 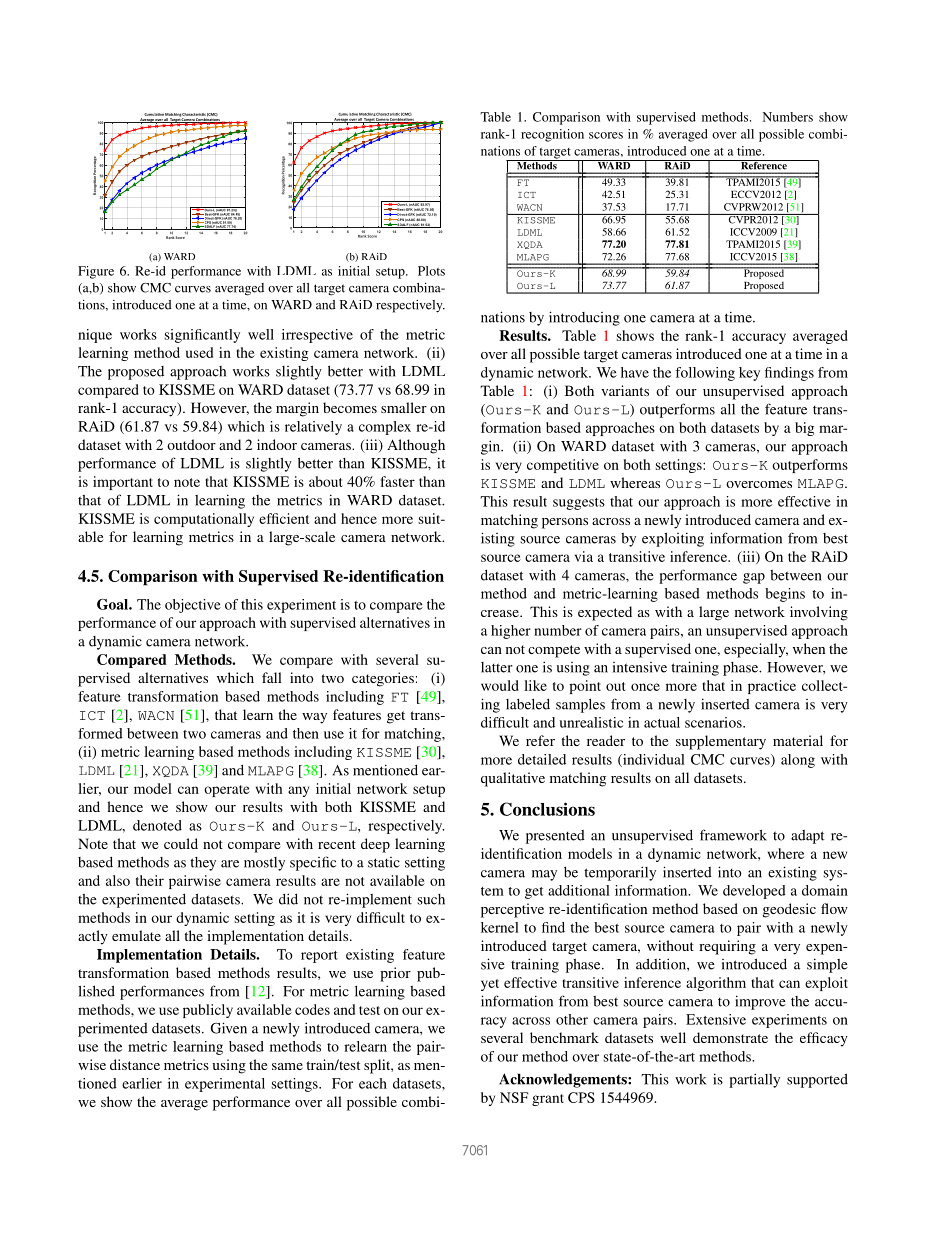 I want to click on such, so click(x=431, y=899).
